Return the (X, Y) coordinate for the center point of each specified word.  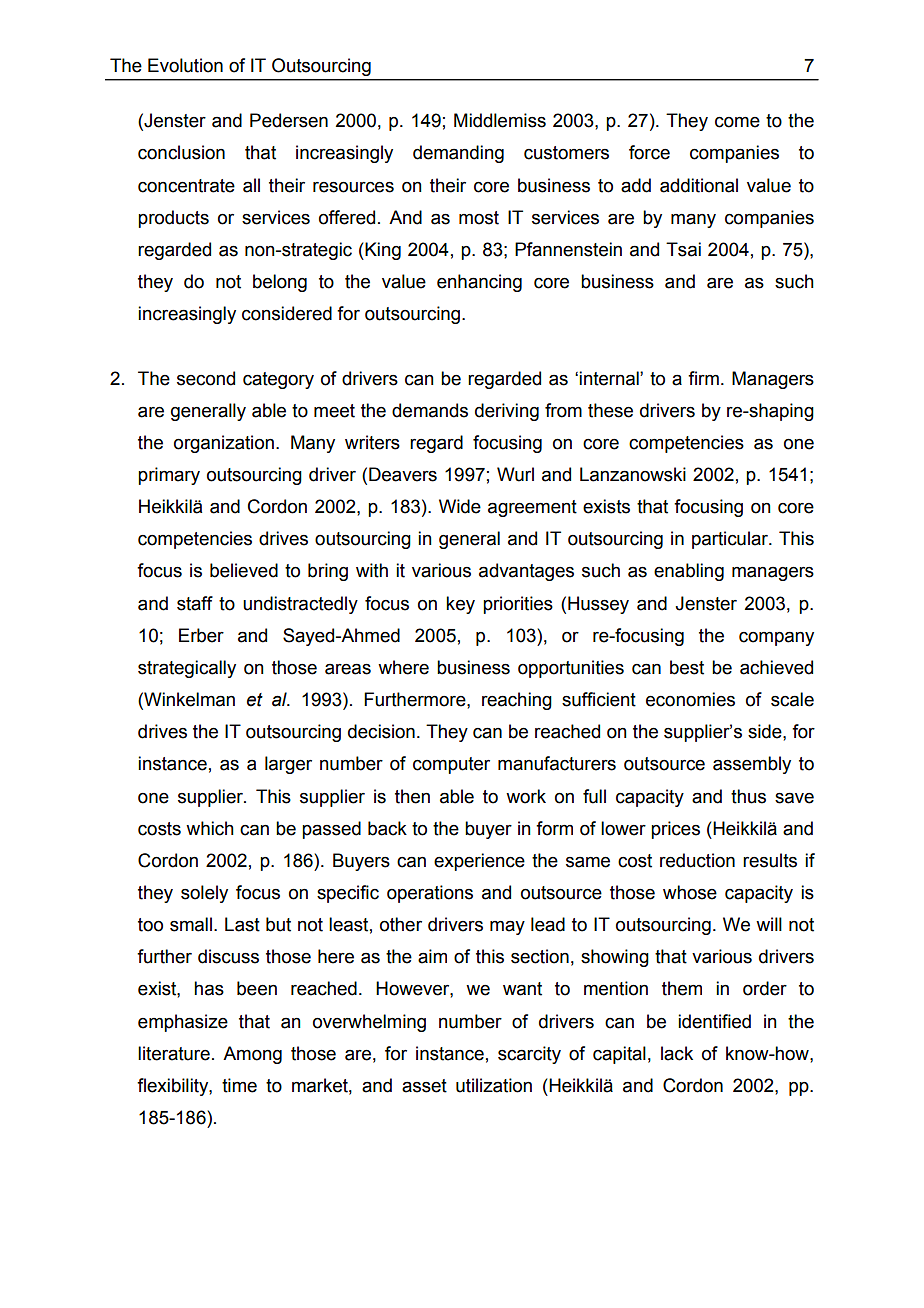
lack (677, 1053)
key (460, 605)
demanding (458, 154)
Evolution (185, 65)
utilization (494, 1085)
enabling (689, 572)
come (737, 122)
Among (252, 1055)
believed (244, 570)
